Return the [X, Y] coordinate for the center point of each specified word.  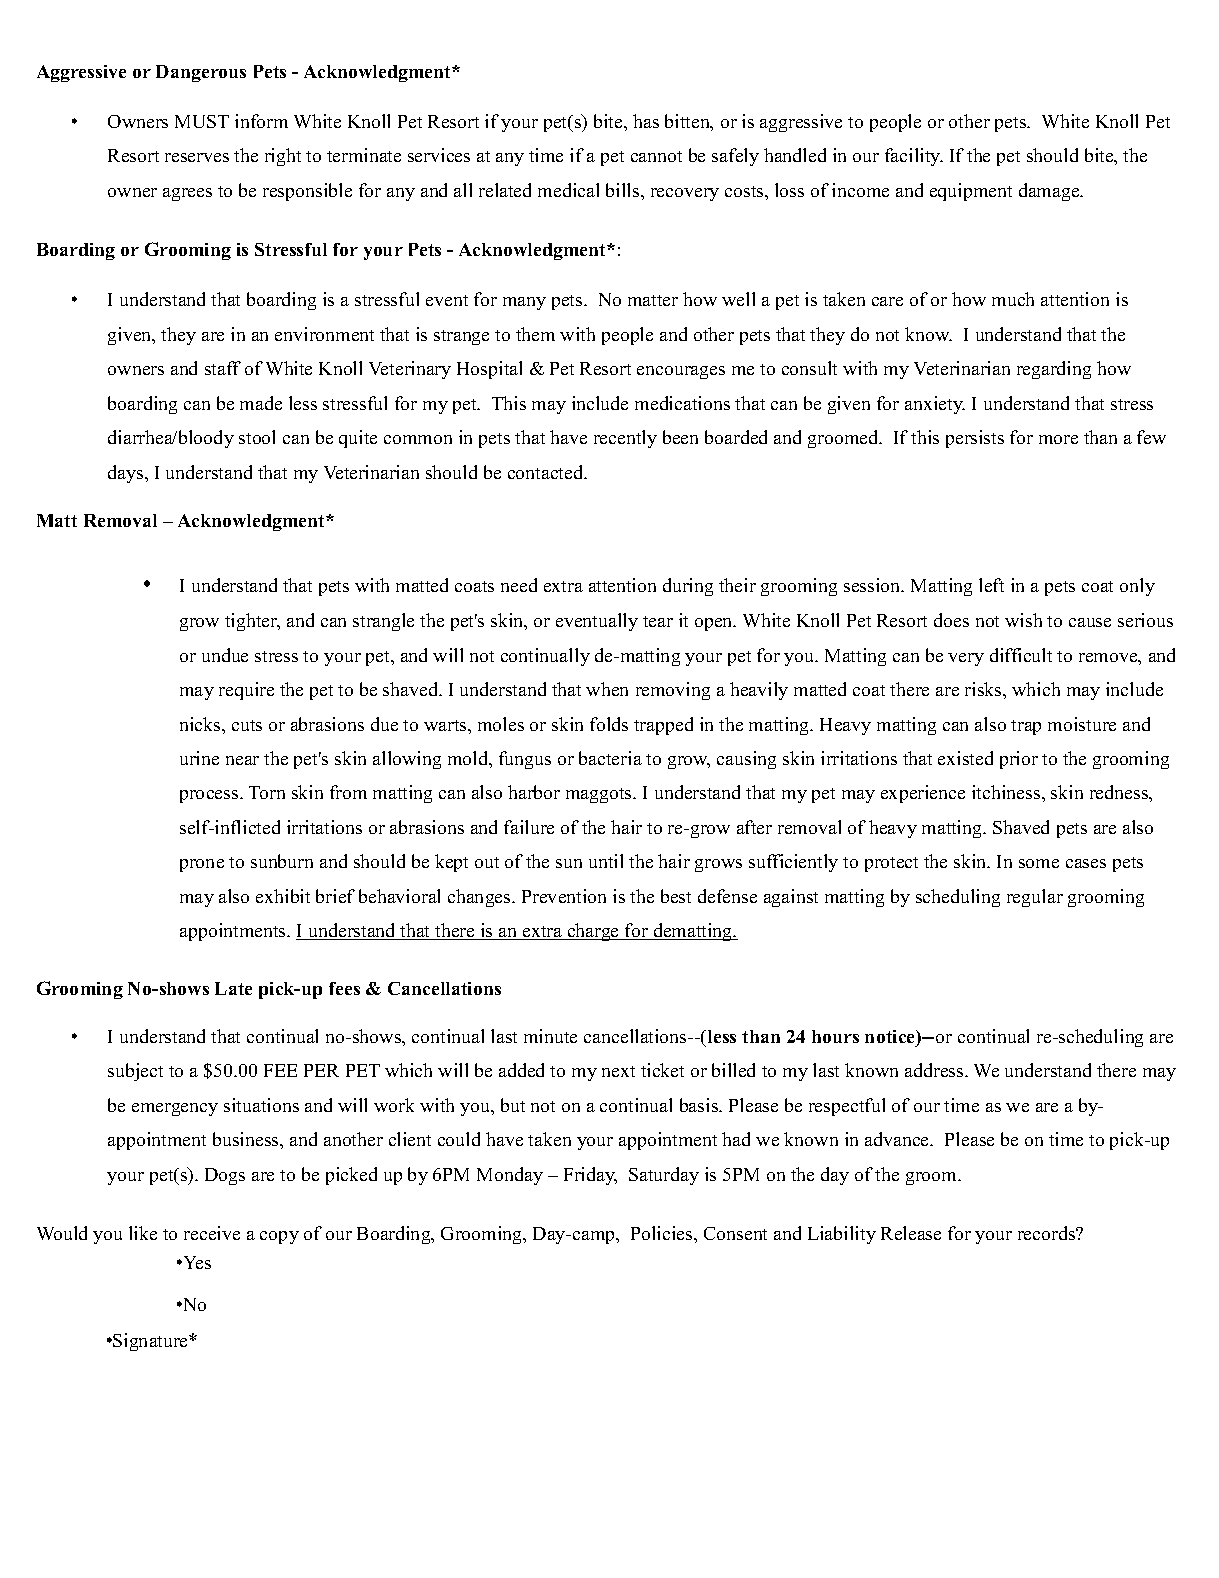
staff [223, 368]
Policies [663, 1233]
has [646, 121]
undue [225, 655]
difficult [1021, 655]
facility [914, 157]
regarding [1054, 370]
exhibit [283, 896]
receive [212, 1233]
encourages [681, 372]
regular [1035, 898]
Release [911, 1233]
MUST [202, 121]
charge [593, 932]
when [607, 689]
